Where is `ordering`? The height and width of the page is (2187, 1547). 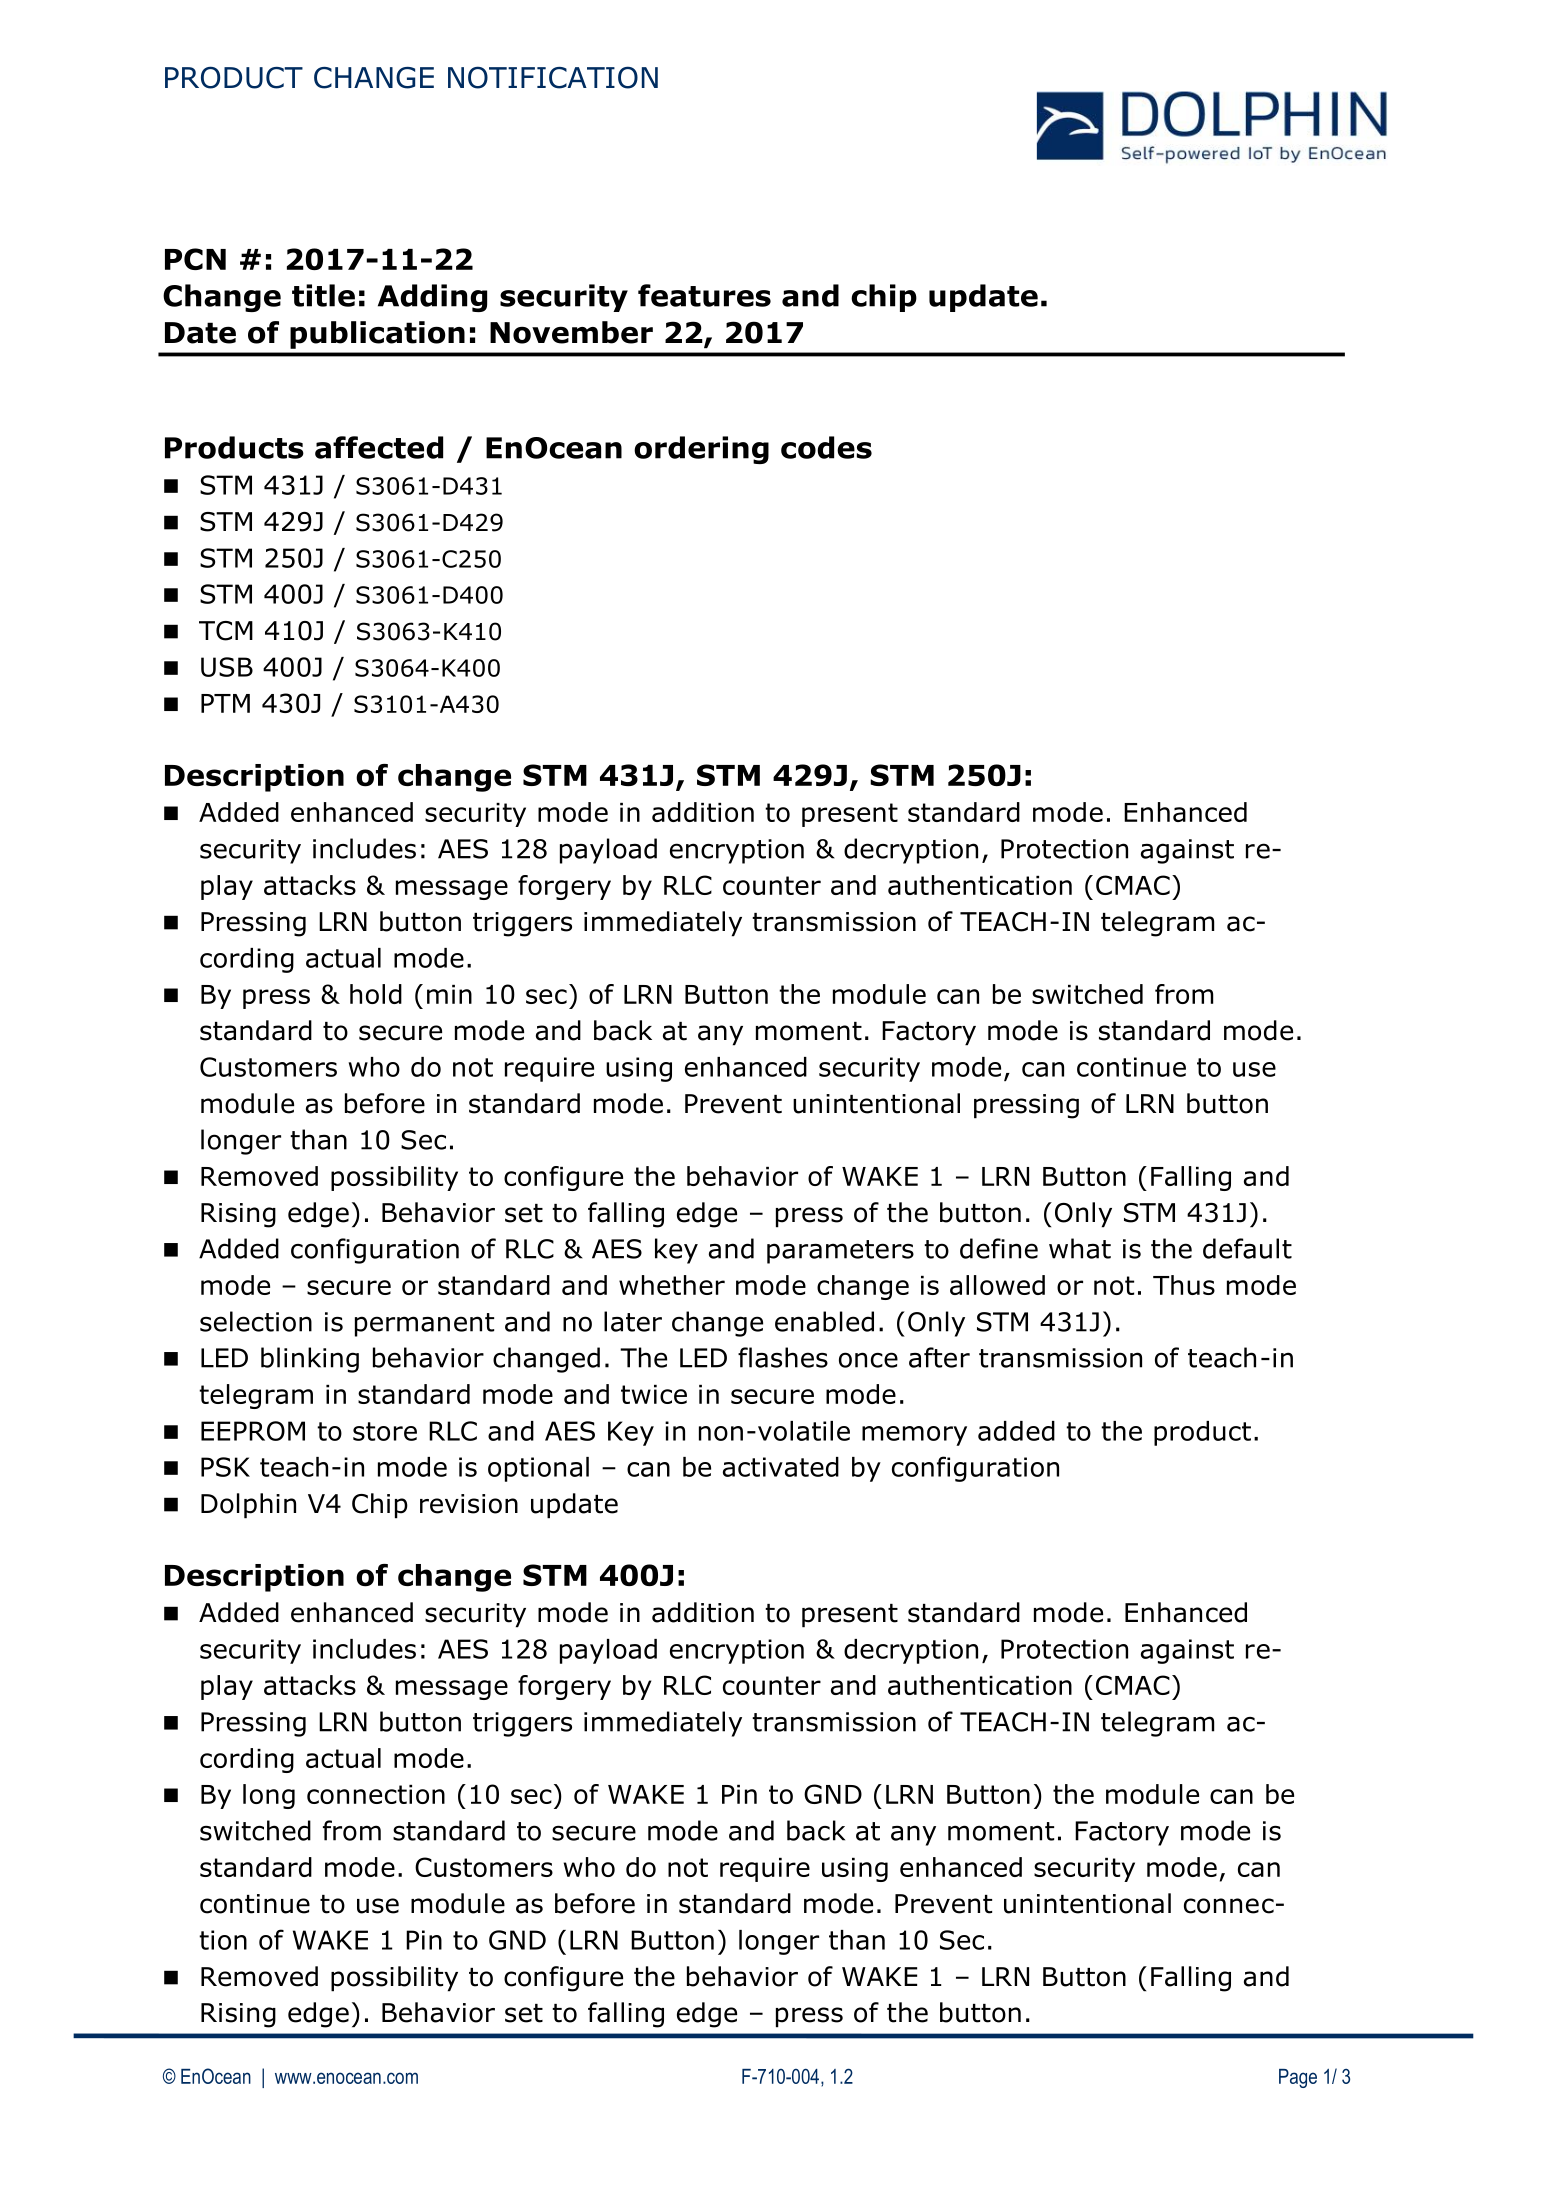 ordering is located at coordinates (701, 450).
